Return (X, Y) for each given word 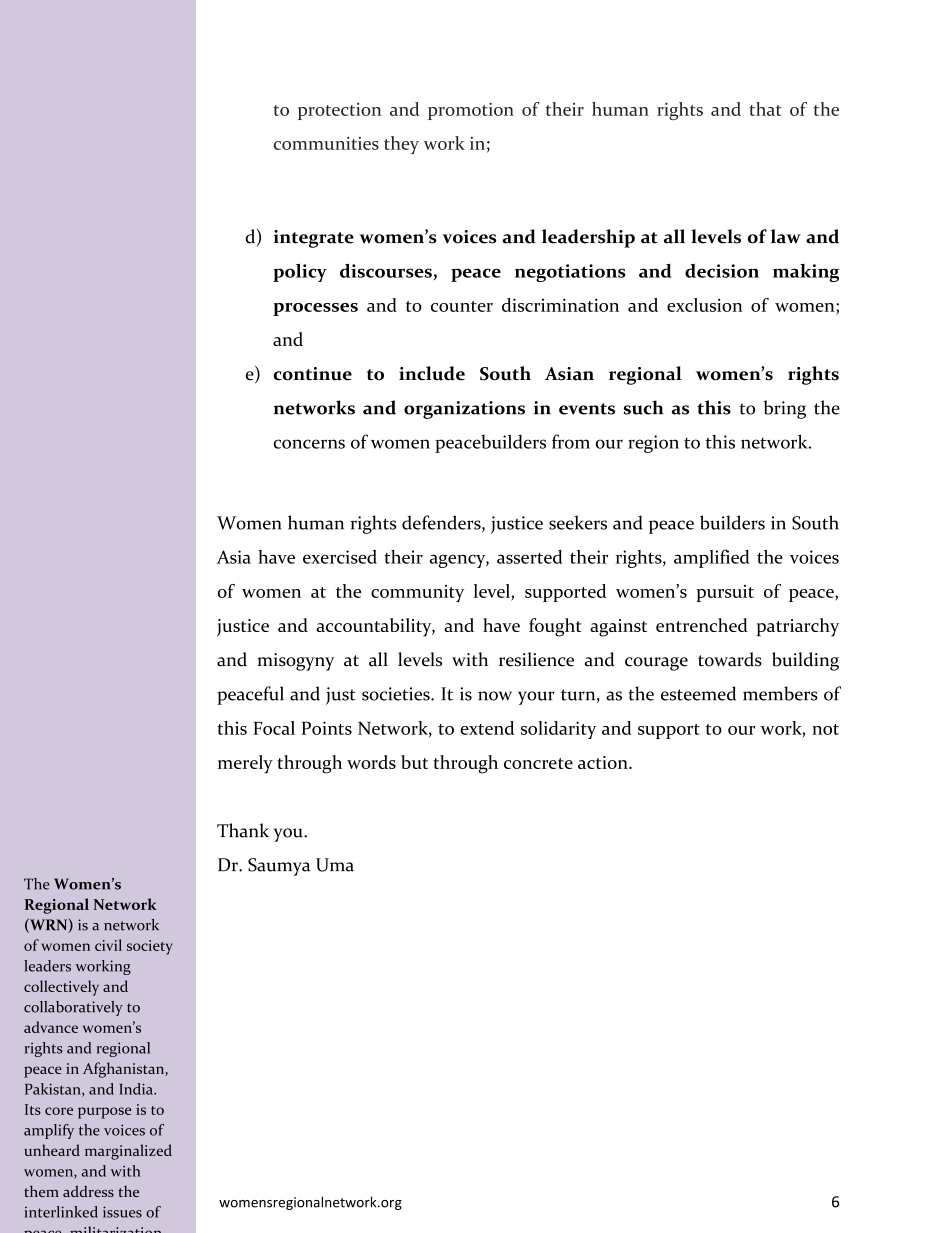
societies (397, 694)
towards (730, 659)
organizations (464, 410)
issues (122, 1212)
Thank (243, 830)
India (137, 1089)
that (765, 109)
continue (313, 374)
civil (108, 945)
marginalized (128, 1152)
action (604, 762)
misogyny (295, 662)
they (401, 145)
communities (326, 143)
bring (785, 409)
